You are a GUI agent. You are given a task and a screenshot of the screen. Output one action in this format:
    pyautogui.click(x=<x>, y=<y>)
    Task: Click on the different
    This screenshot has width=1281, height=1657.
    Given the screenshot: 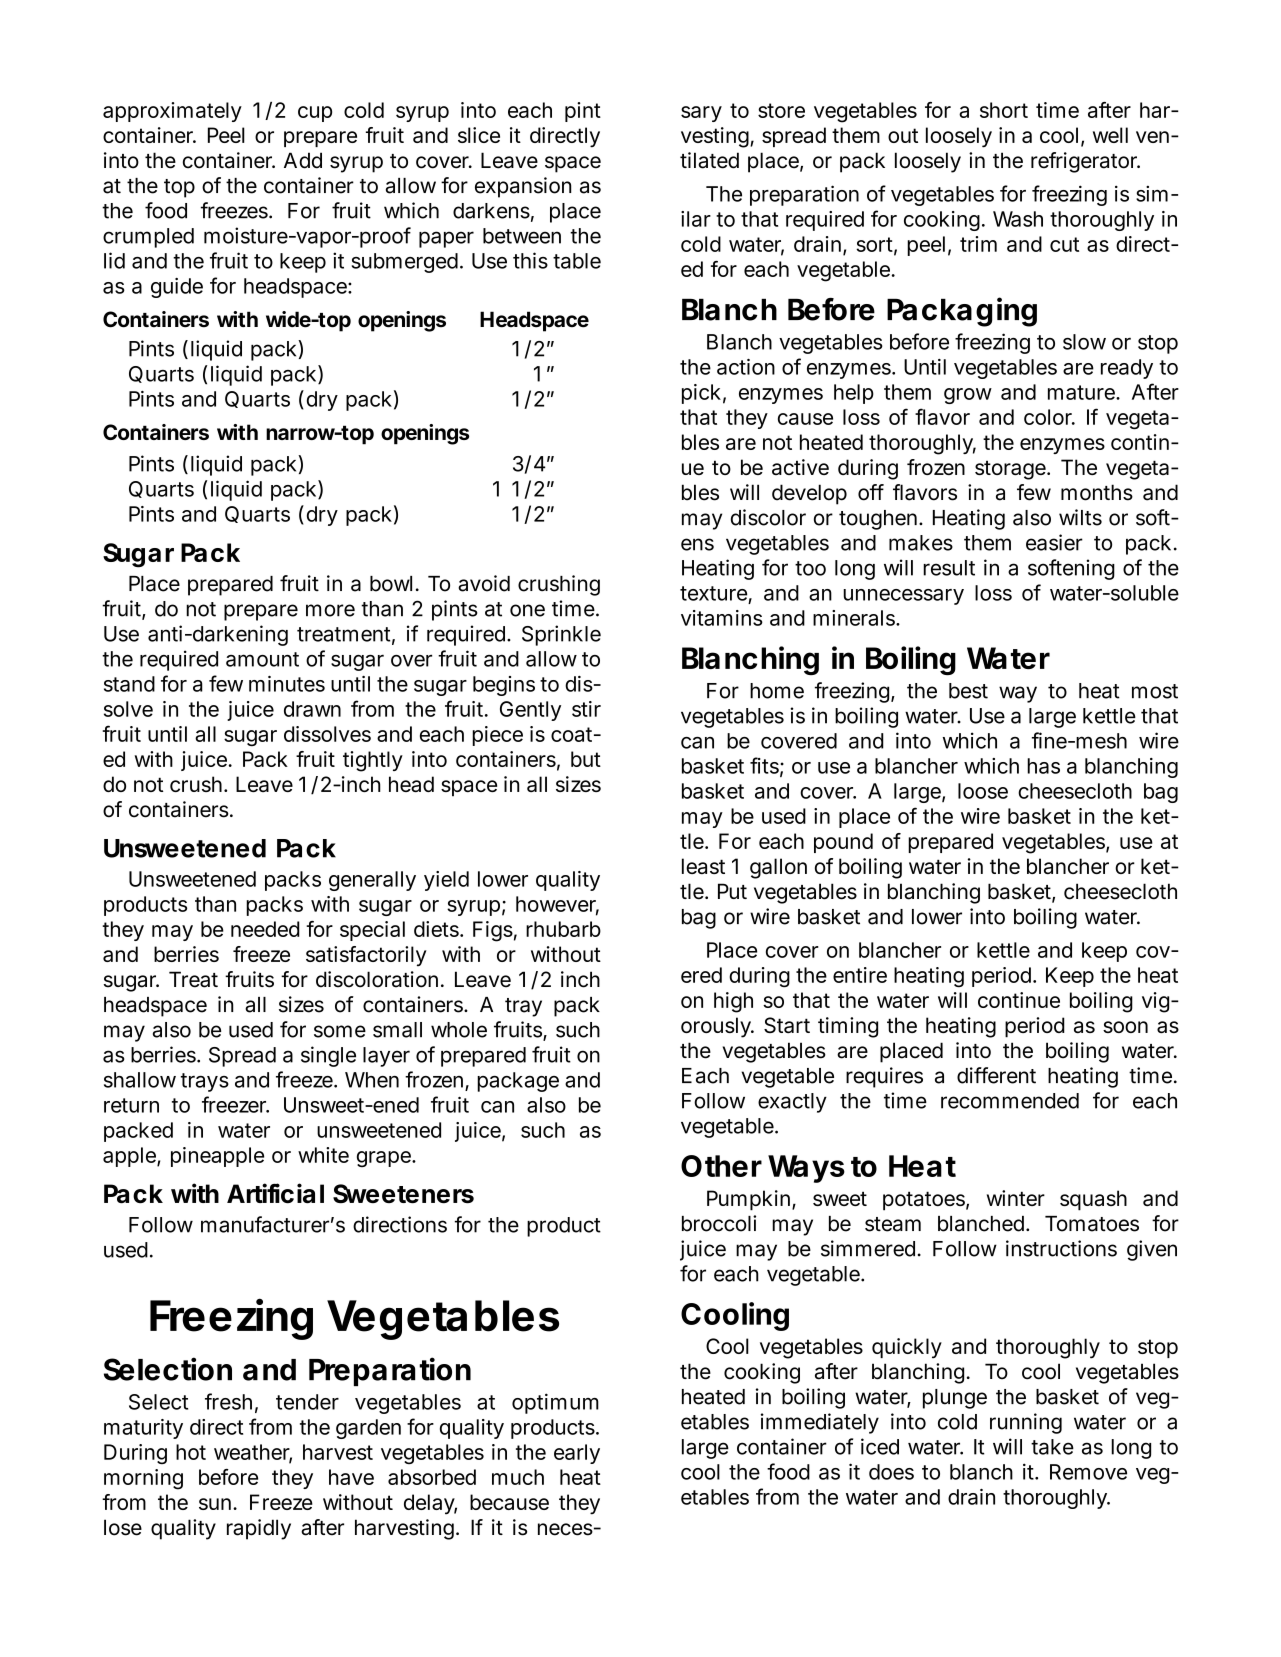 What is the action you would take?
    pyautogui.click(x=996, y=1075)
